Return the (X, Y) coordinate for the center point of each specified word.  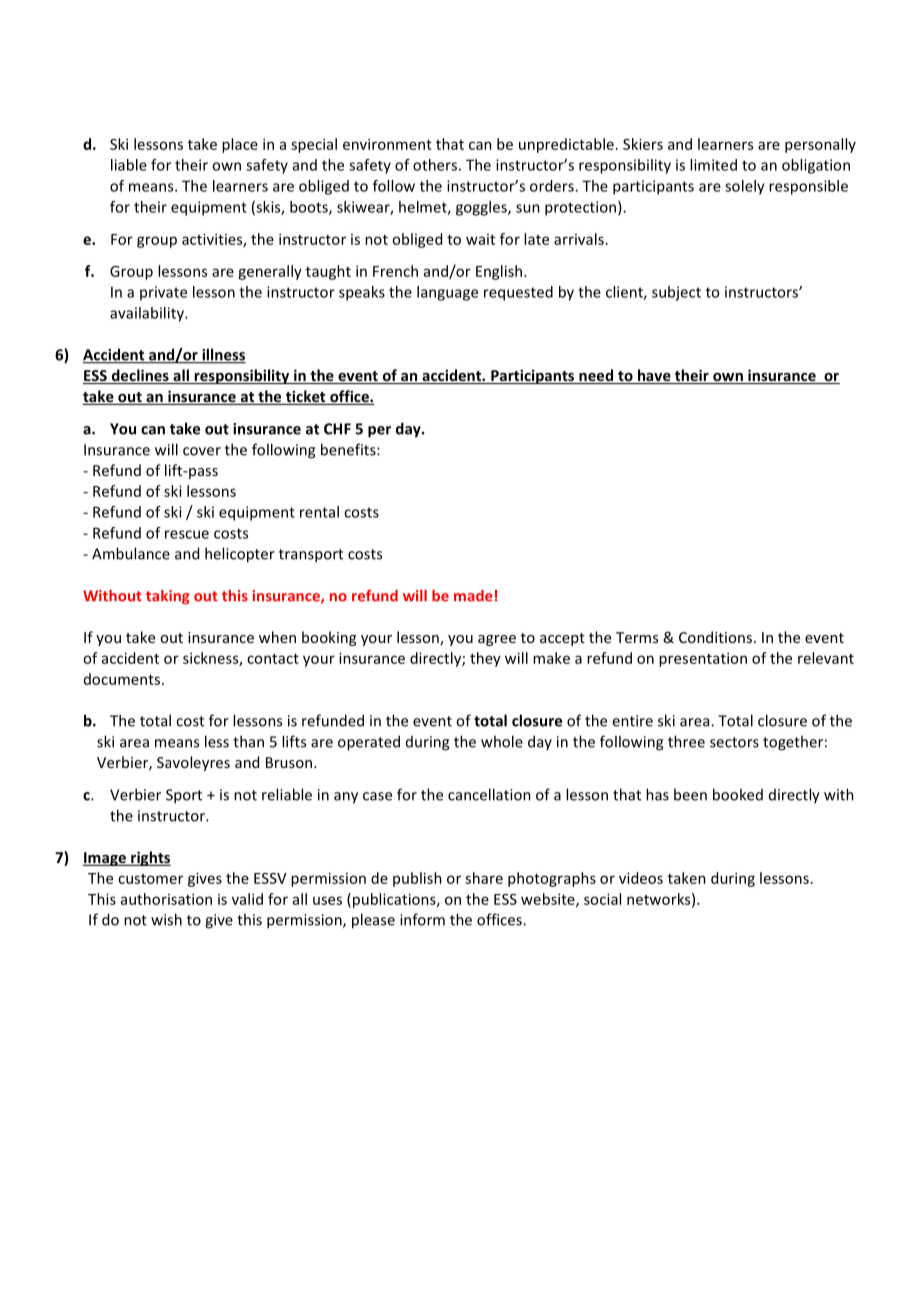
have (654, 376)
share (484, 878)
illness (223, 355)
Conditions (715, 637)
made (473, 596)
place (240, 145)
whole (502, 741)
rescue (187, 534)
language (447, 293)
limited (713, 165)
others (435, 165)
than (248, 741)
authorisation (166, 899)
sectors (734, 742)
